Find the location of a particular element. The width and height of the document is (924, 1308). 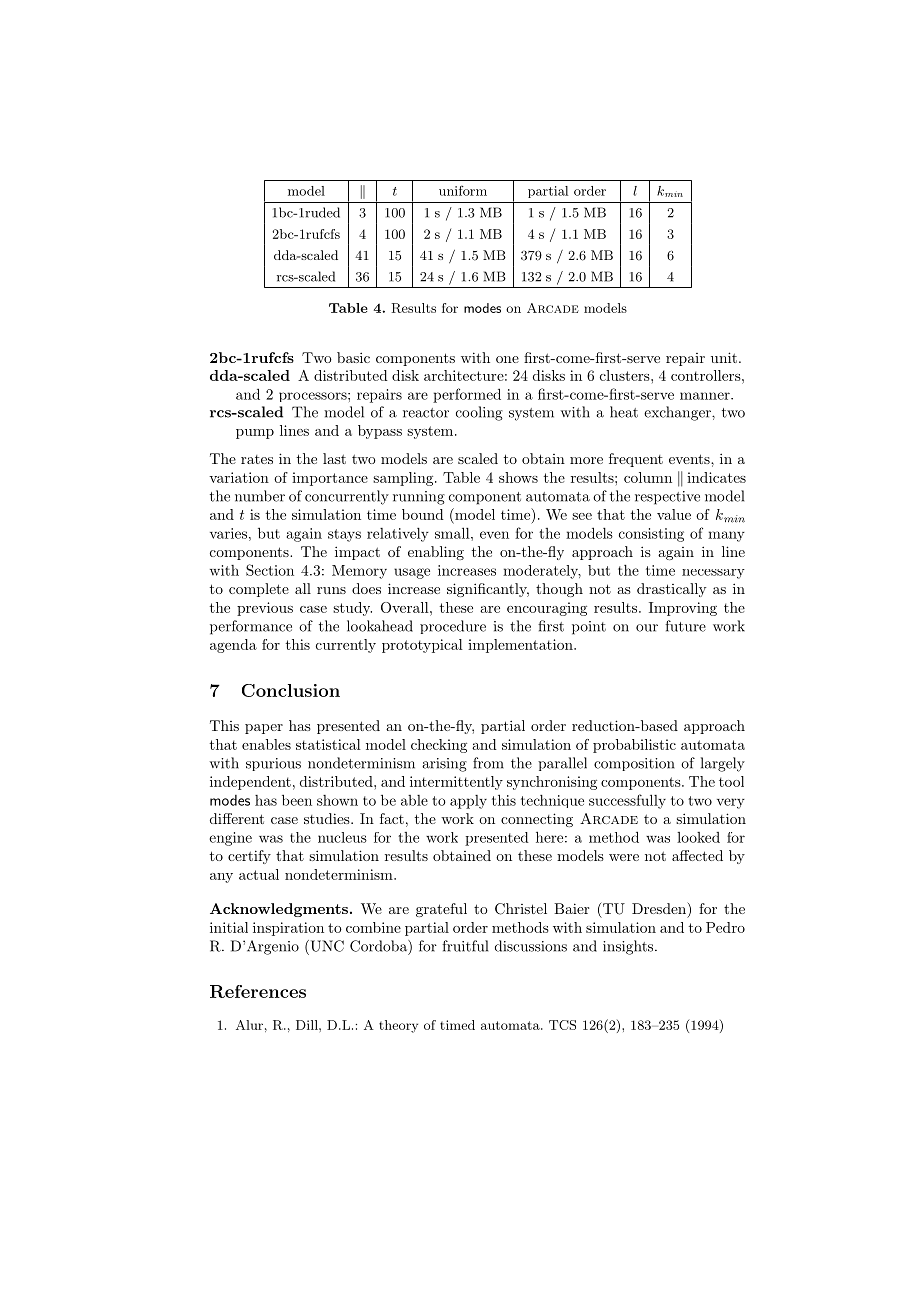

insights is located at coordinates (629, 947).
